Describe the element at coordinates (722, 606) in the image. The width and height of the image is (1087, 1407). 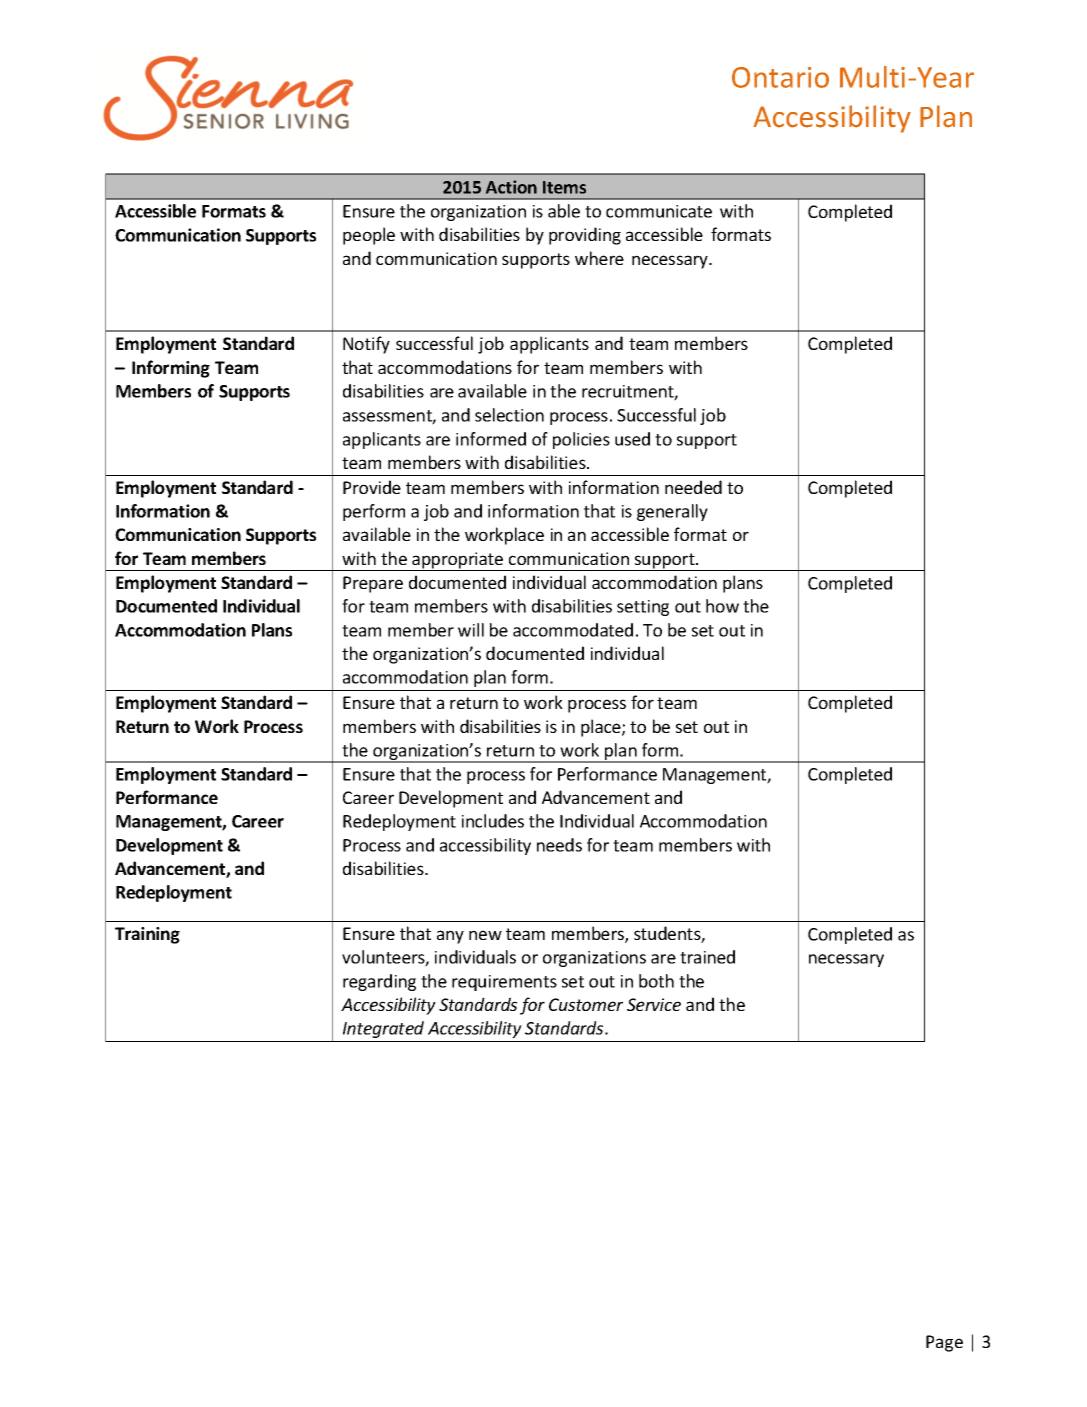
I see `how` at that location.
